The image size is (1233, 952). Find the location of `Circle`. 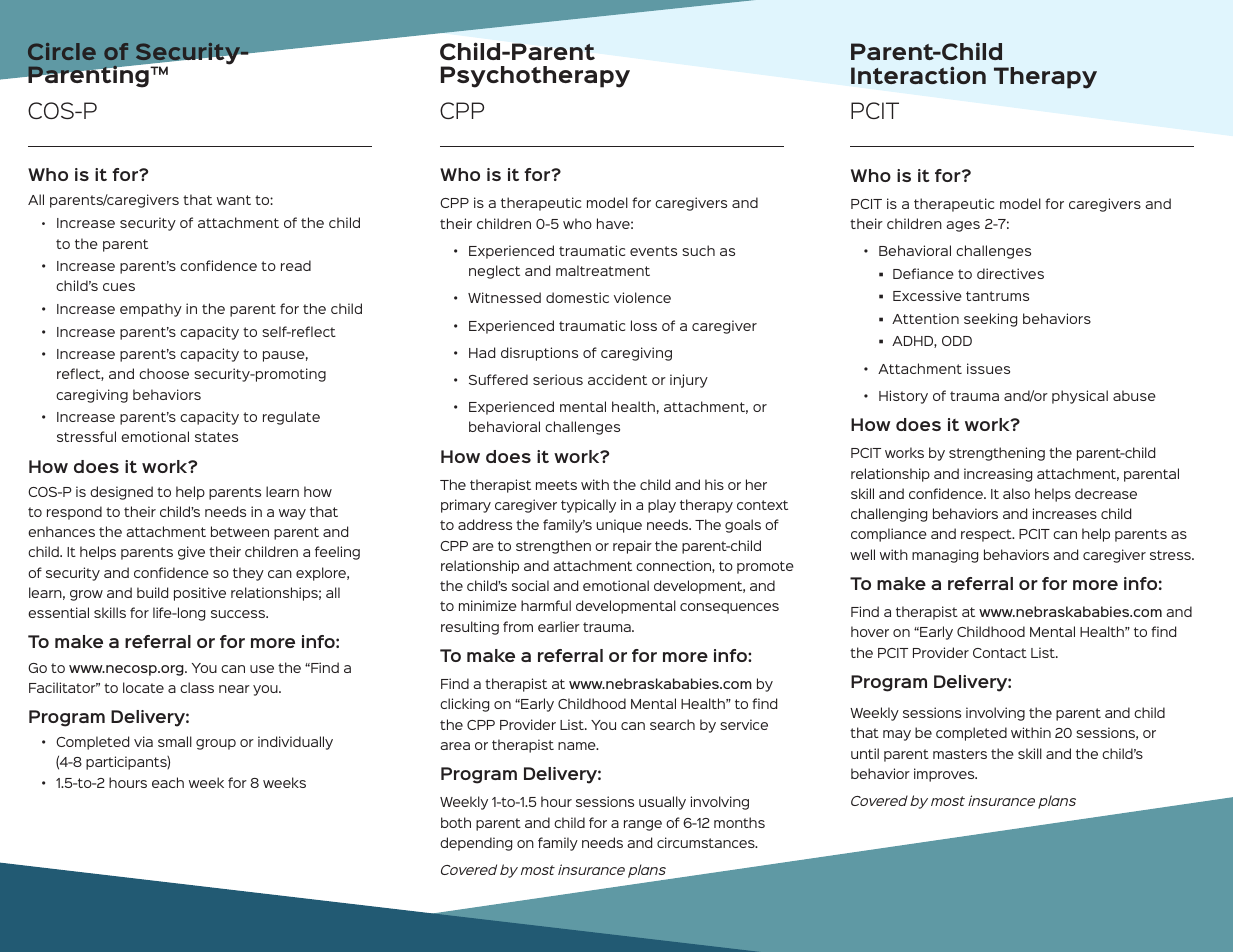

Circle is located at coordinates (62, 51).
